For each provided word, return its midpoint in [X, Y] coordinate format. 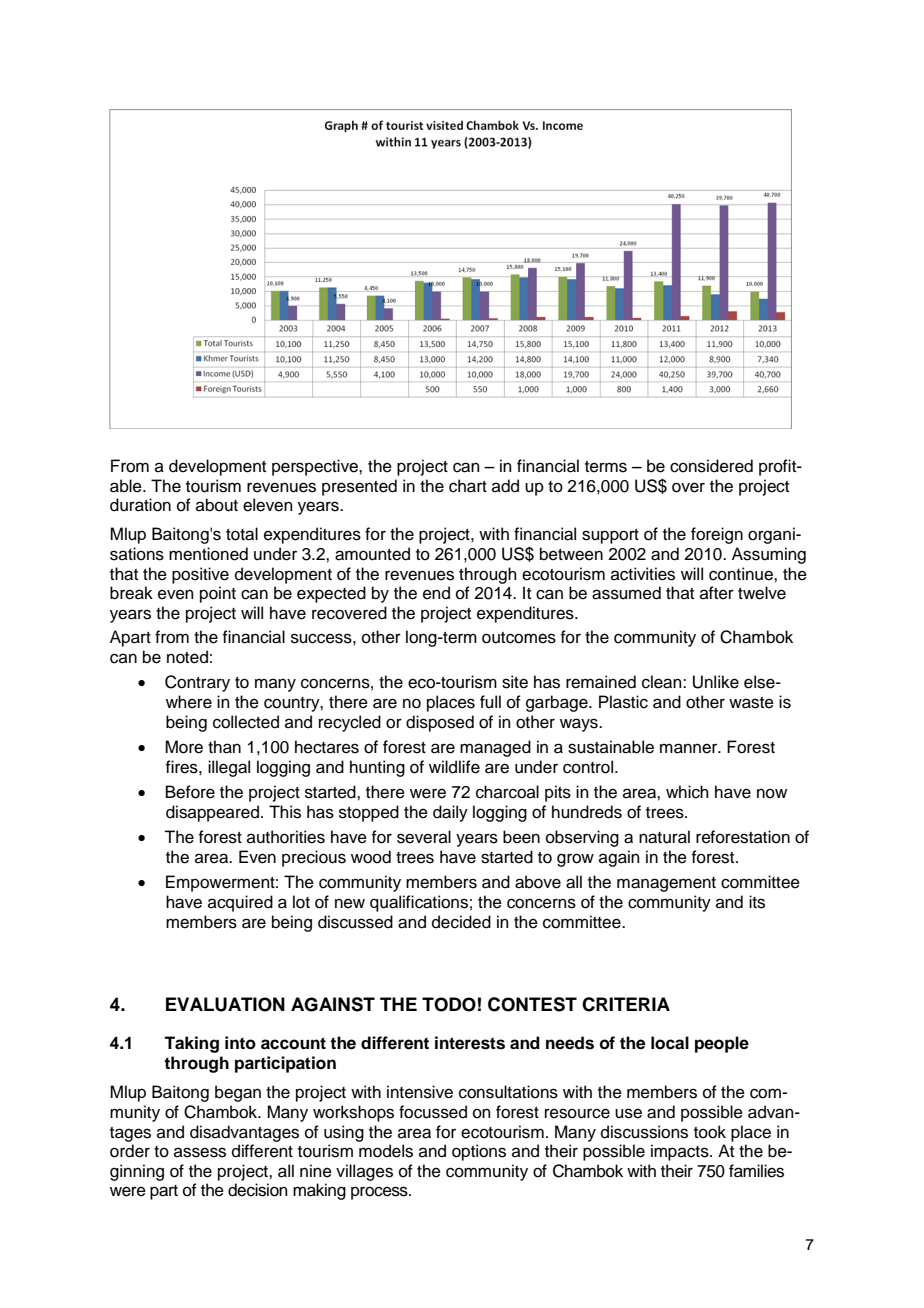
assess [200, 1152]
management [666, 884]
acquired [240, 903]
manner [690, 748]
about [217, 505]
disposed [440, 723]
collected [246, 722]
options [479, 1152]
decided [461, 922]
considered [711, 466]
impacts [681, 1152]
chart [468, 486]
